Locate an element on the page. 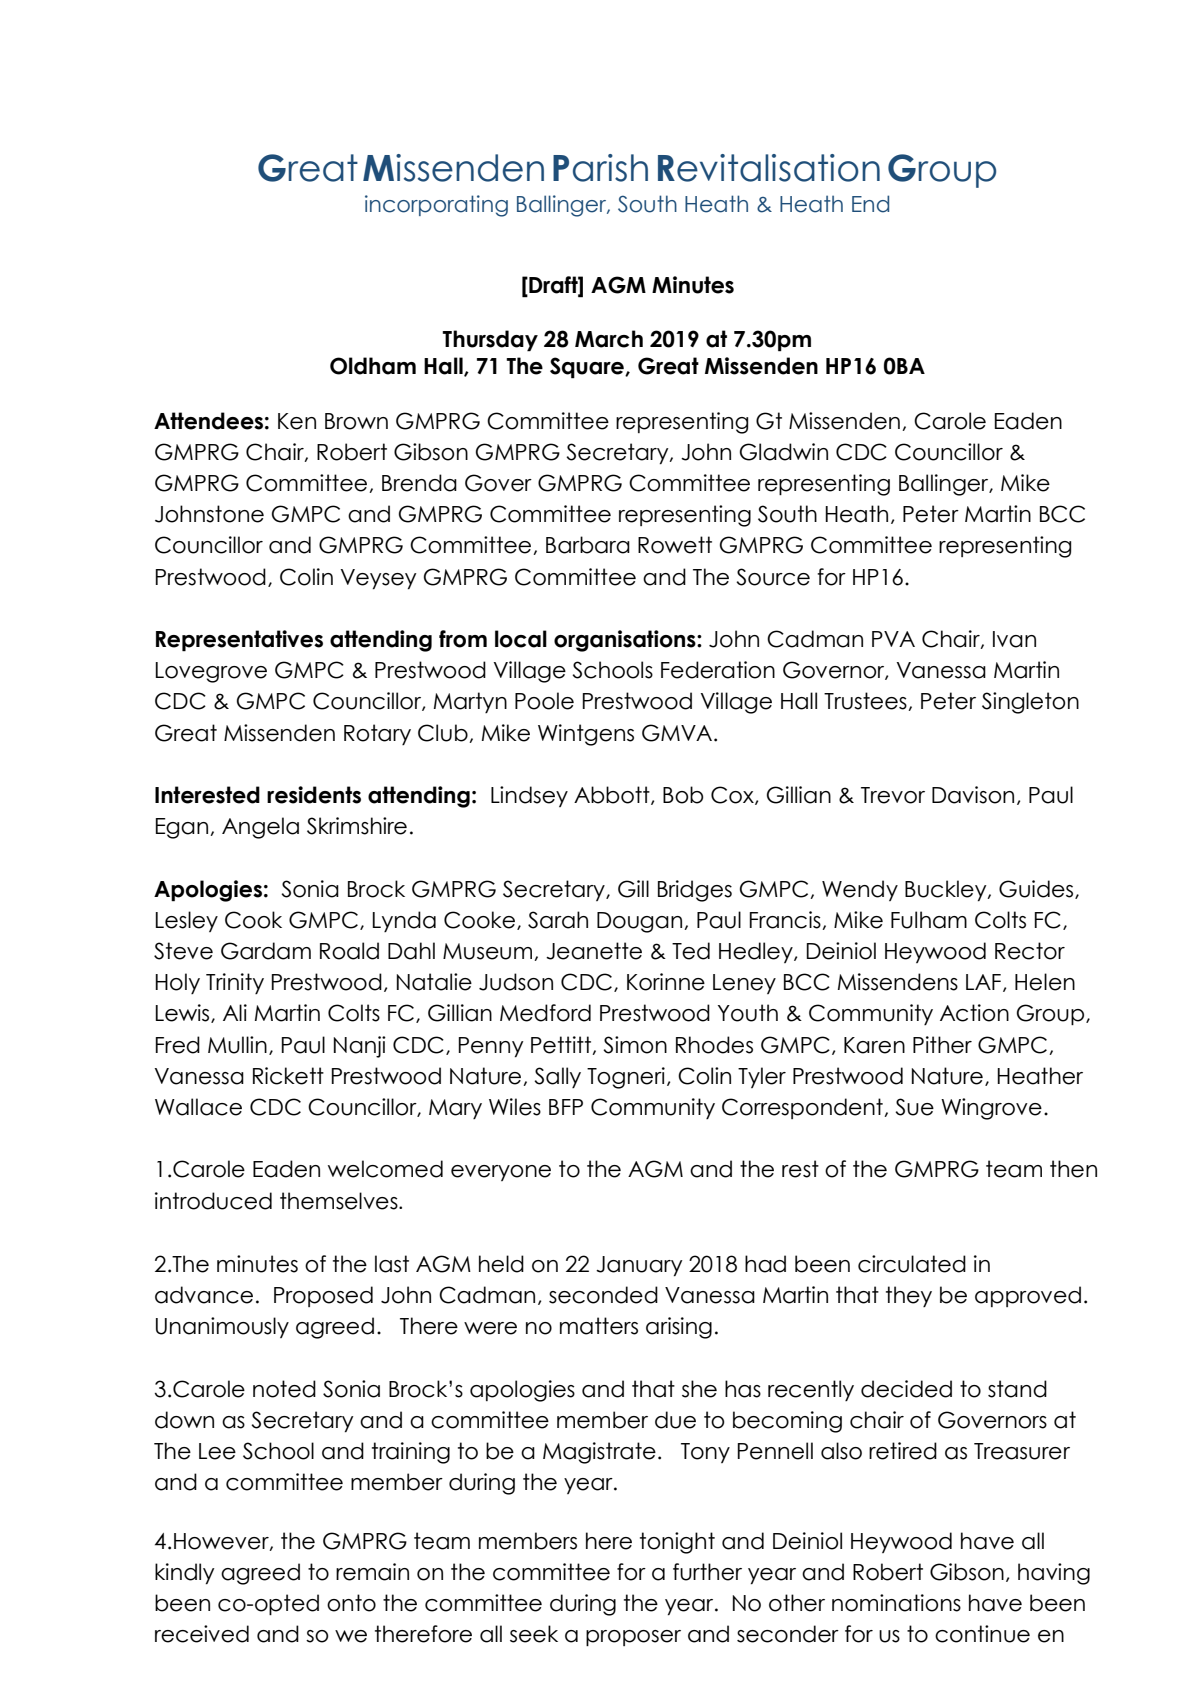 This document has width=1198, height=1694. proposer is located at coordinates (633, 1638).
